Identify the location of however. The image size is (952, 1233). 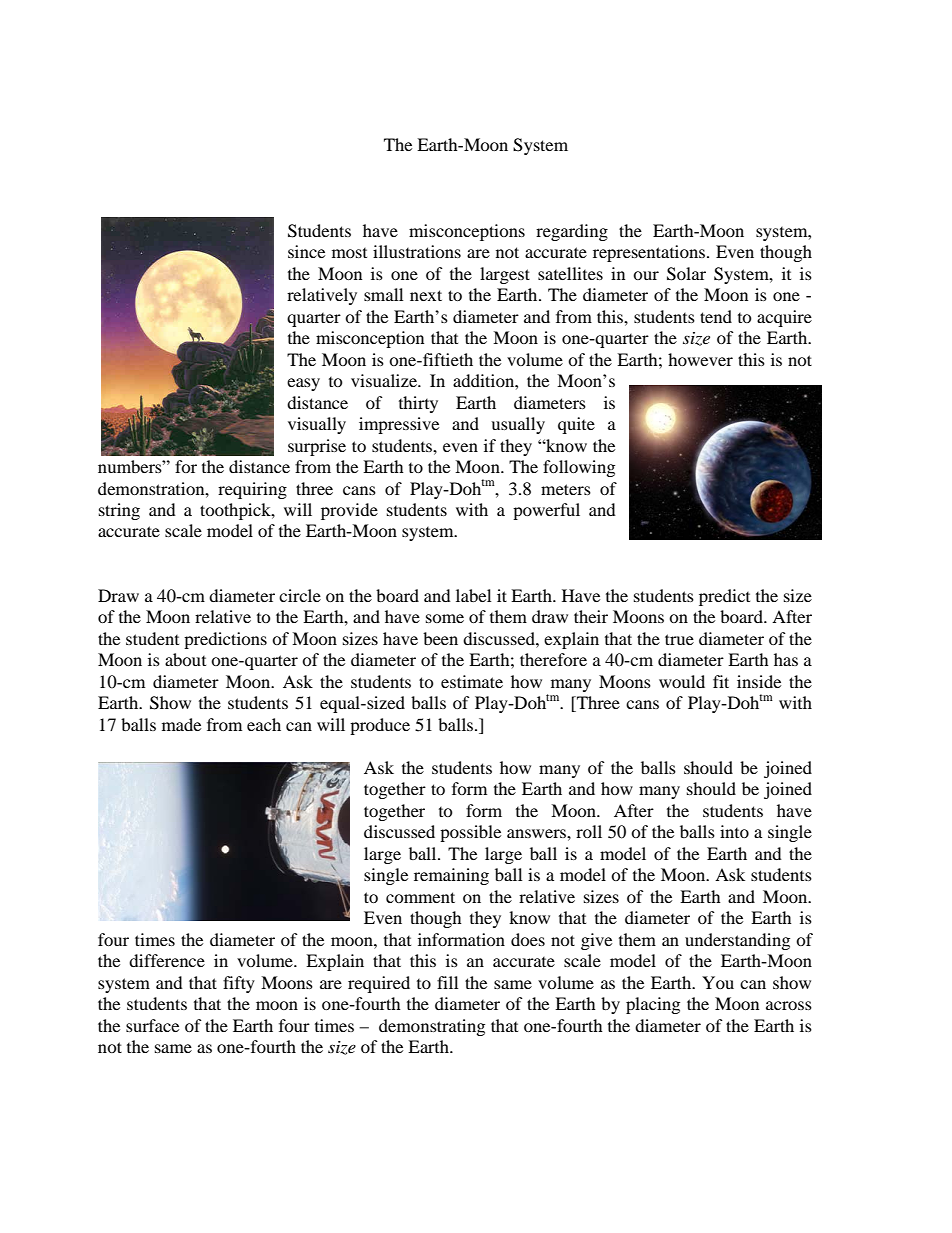
(700, 359).
